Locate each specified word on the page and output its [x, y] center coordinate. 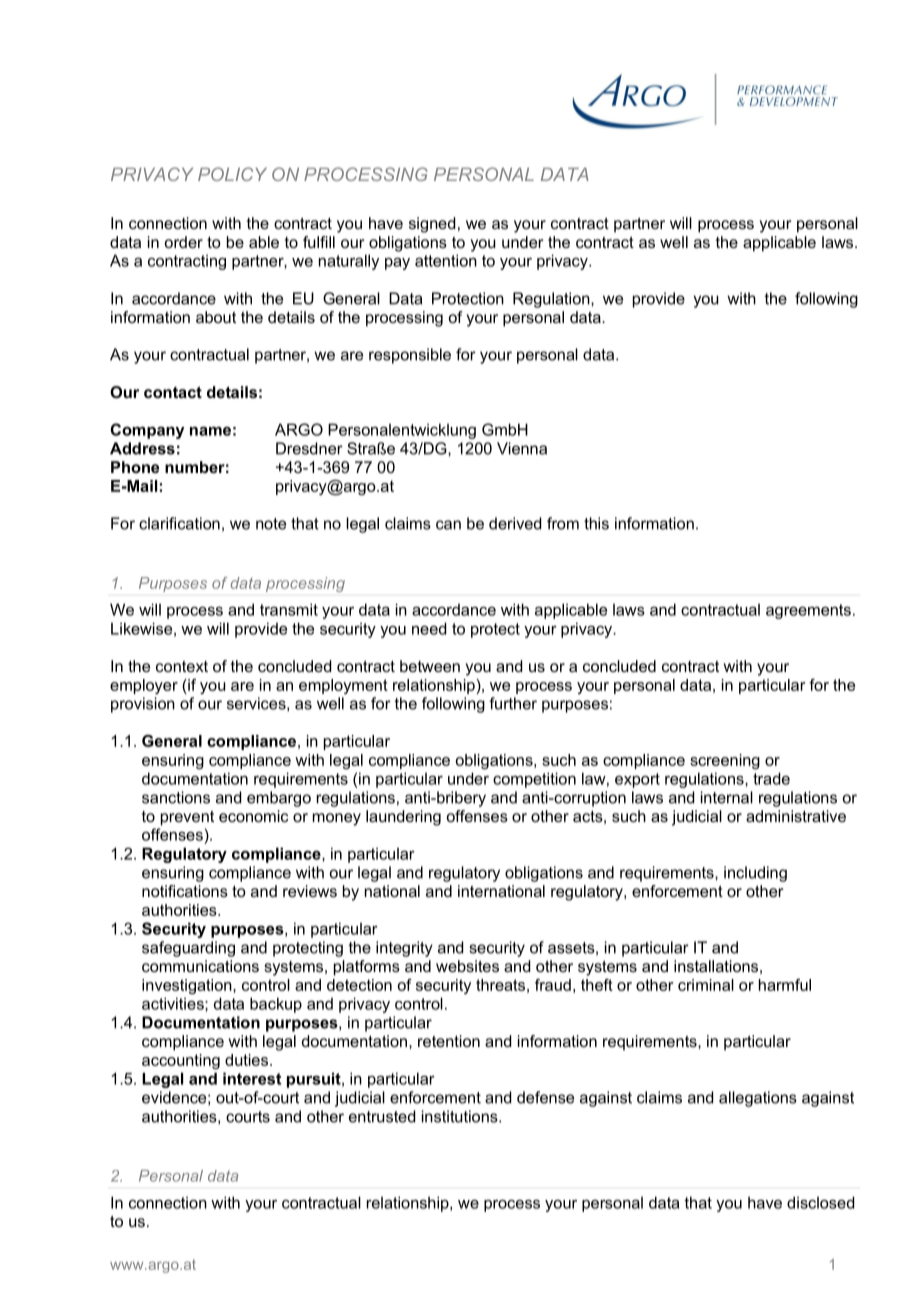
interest [252, 1078]
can [448, 525]
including [755, 874]
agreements [808, 611]
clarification [179, 523]
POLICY [232, 174]
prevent [187, 818]
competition [534, 780]
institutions [461, 1116]
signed [432, 225]
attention [446, 260]
